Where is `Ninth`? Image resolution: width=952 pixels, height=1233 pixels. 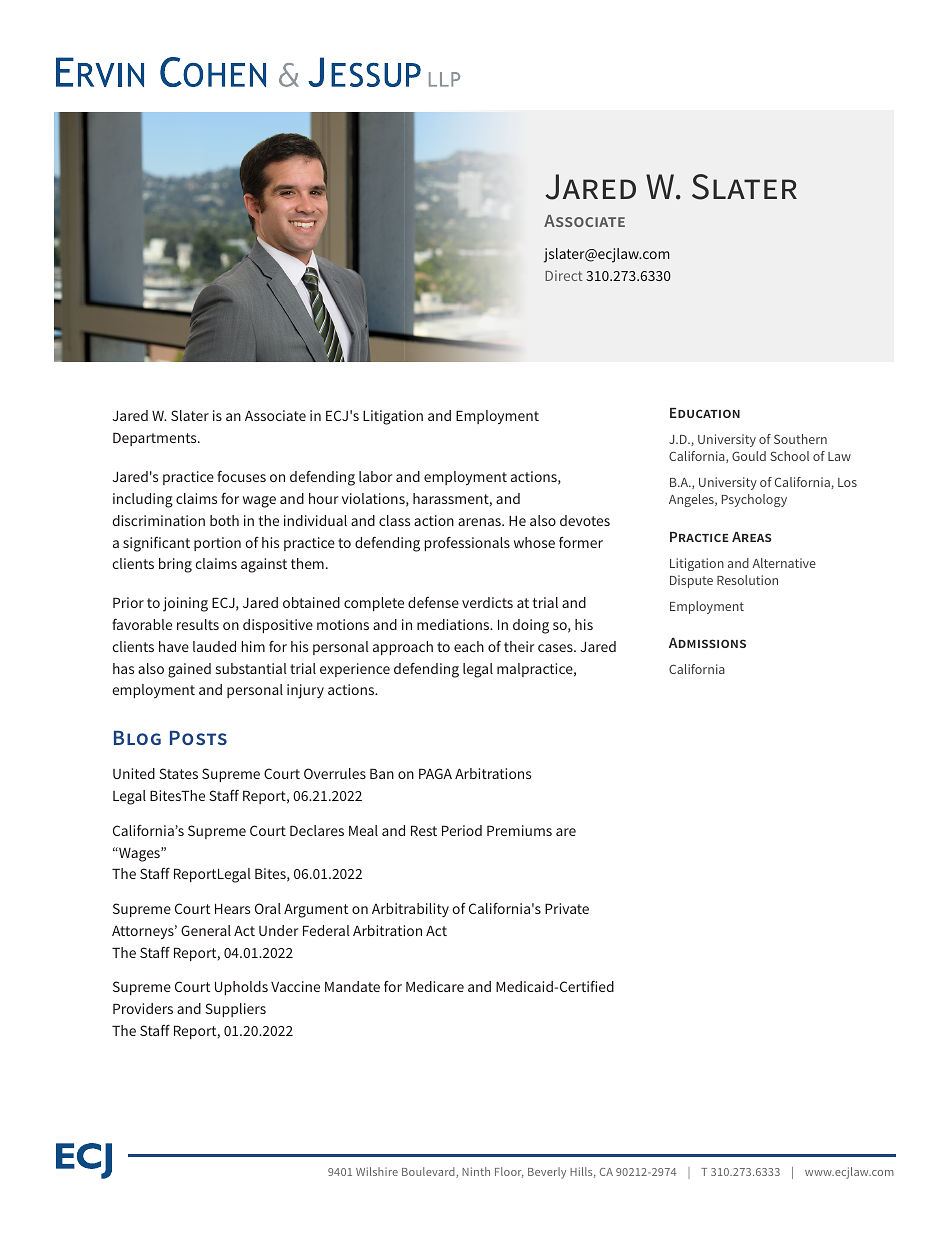
Ninth is located at coordinates (476, 1171).
